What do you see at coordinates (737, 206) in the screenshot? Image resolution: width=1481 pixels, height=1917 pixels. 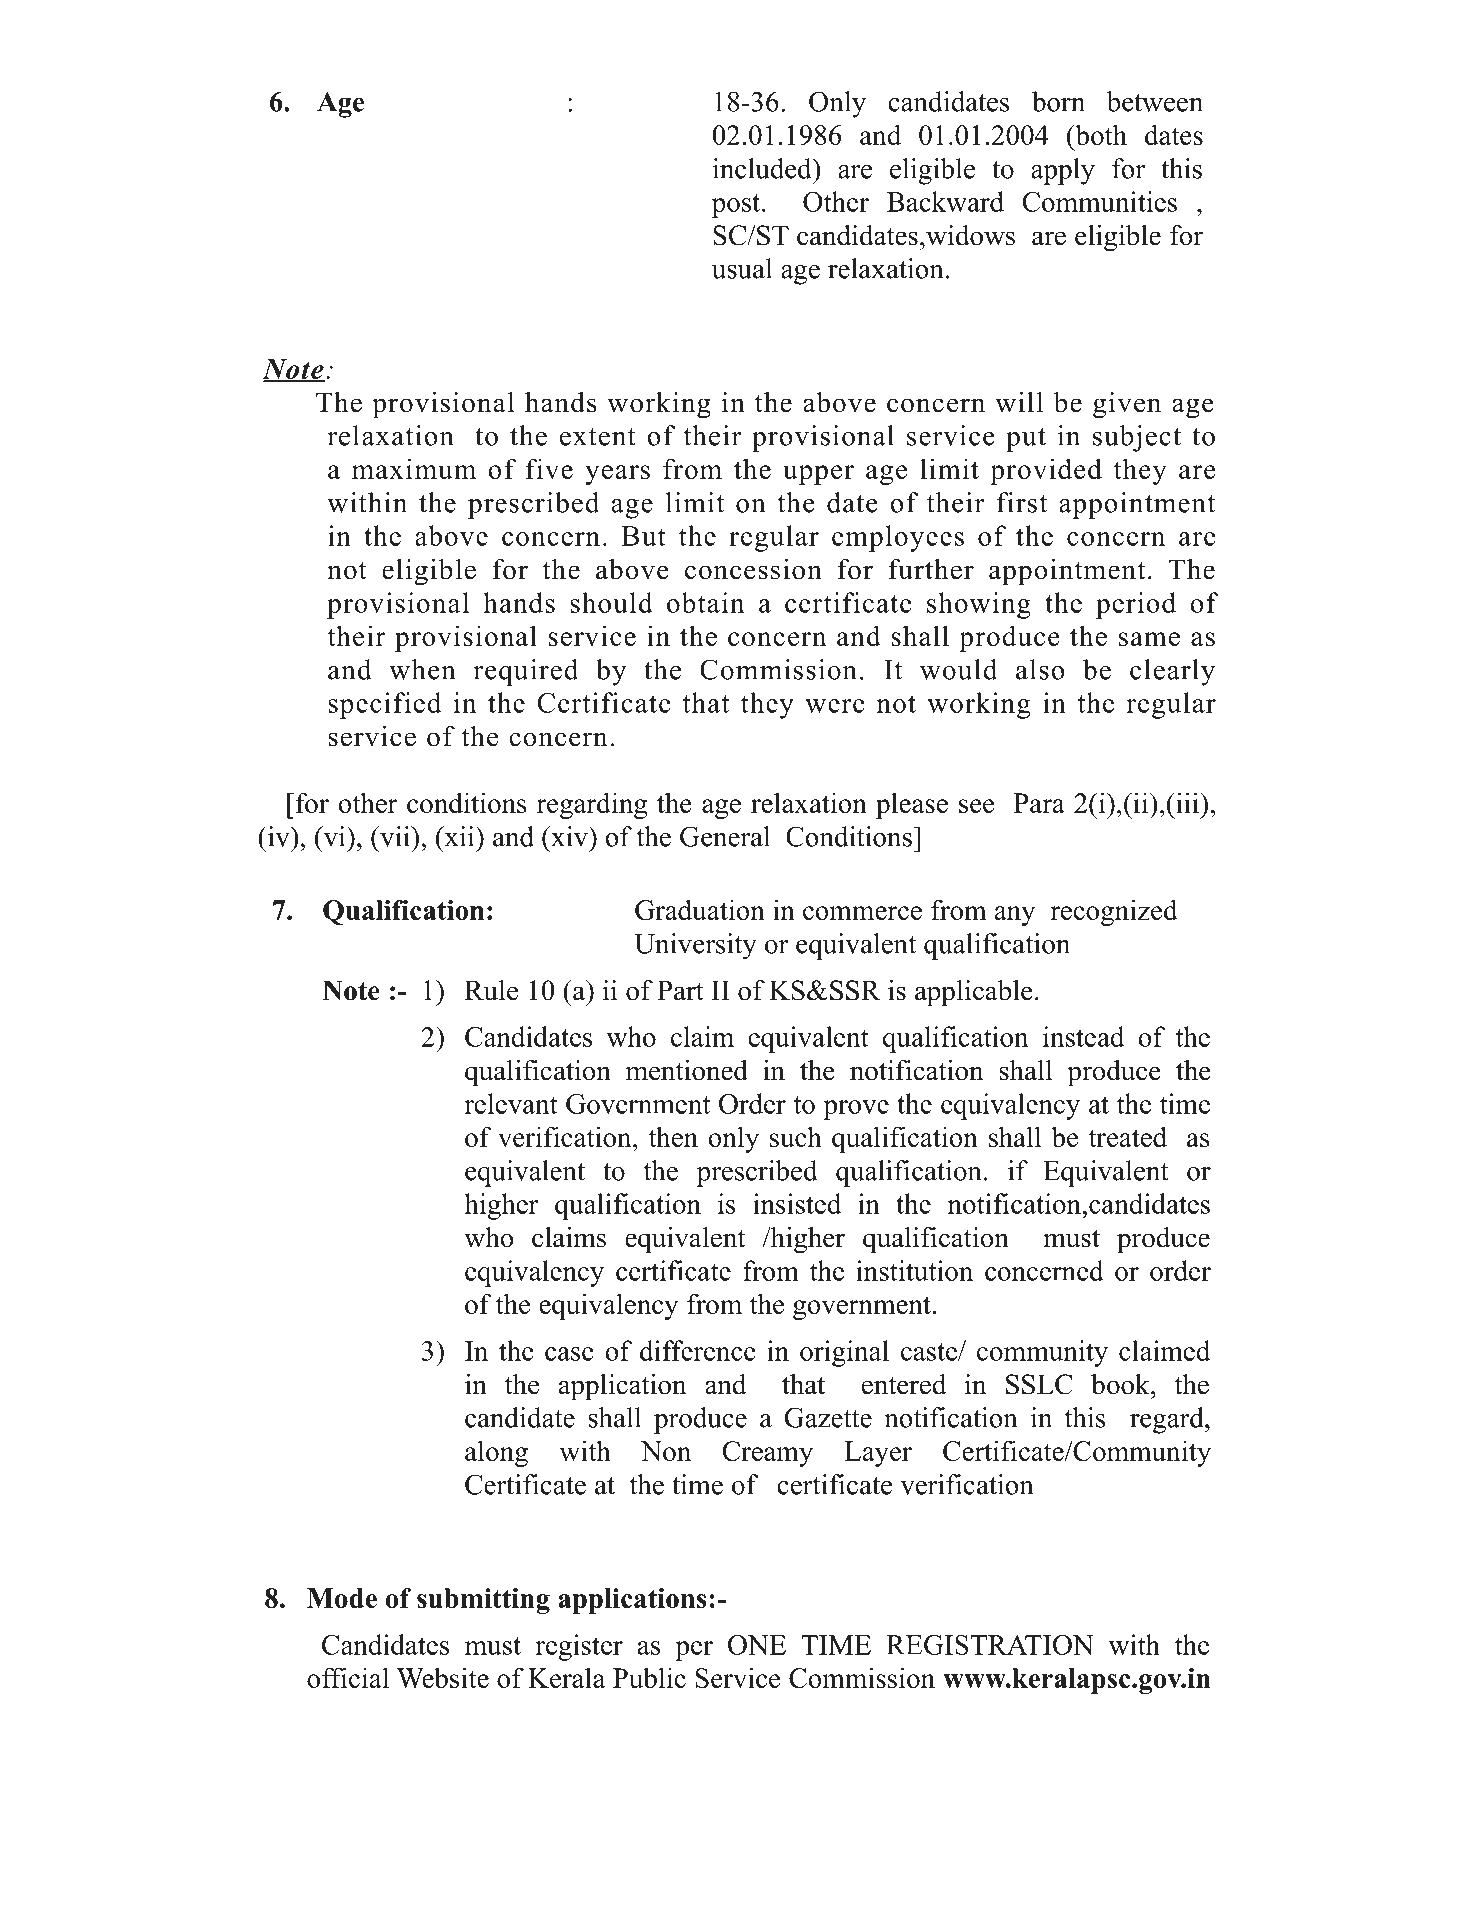 I see `post` at bounding box center [737, 206].
